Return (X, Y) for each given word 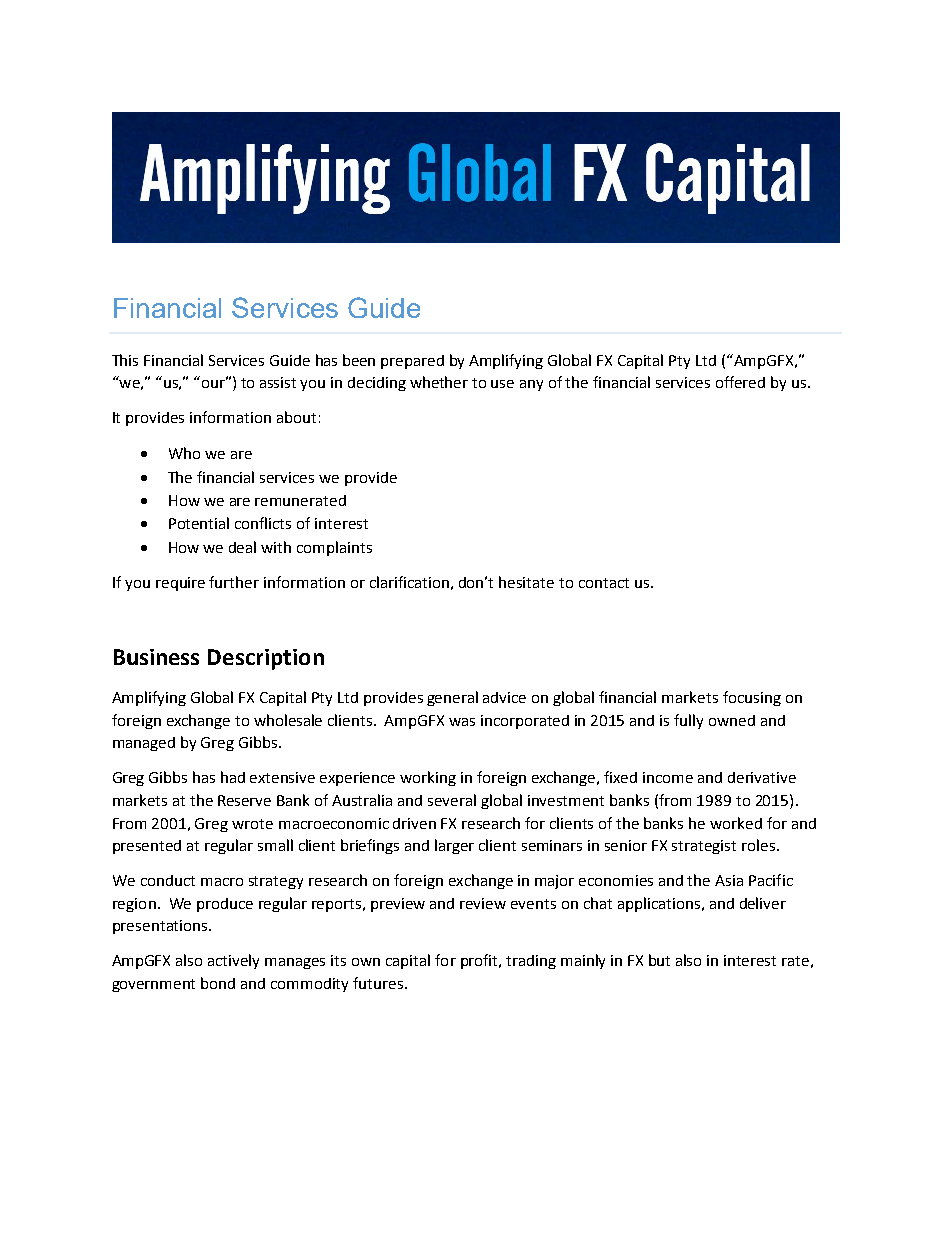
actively (233, 961)
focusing (752, 698)
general (452, 698)
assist (278, 382)
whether (439, 382)
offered (740, 382)
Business (156, 657)
